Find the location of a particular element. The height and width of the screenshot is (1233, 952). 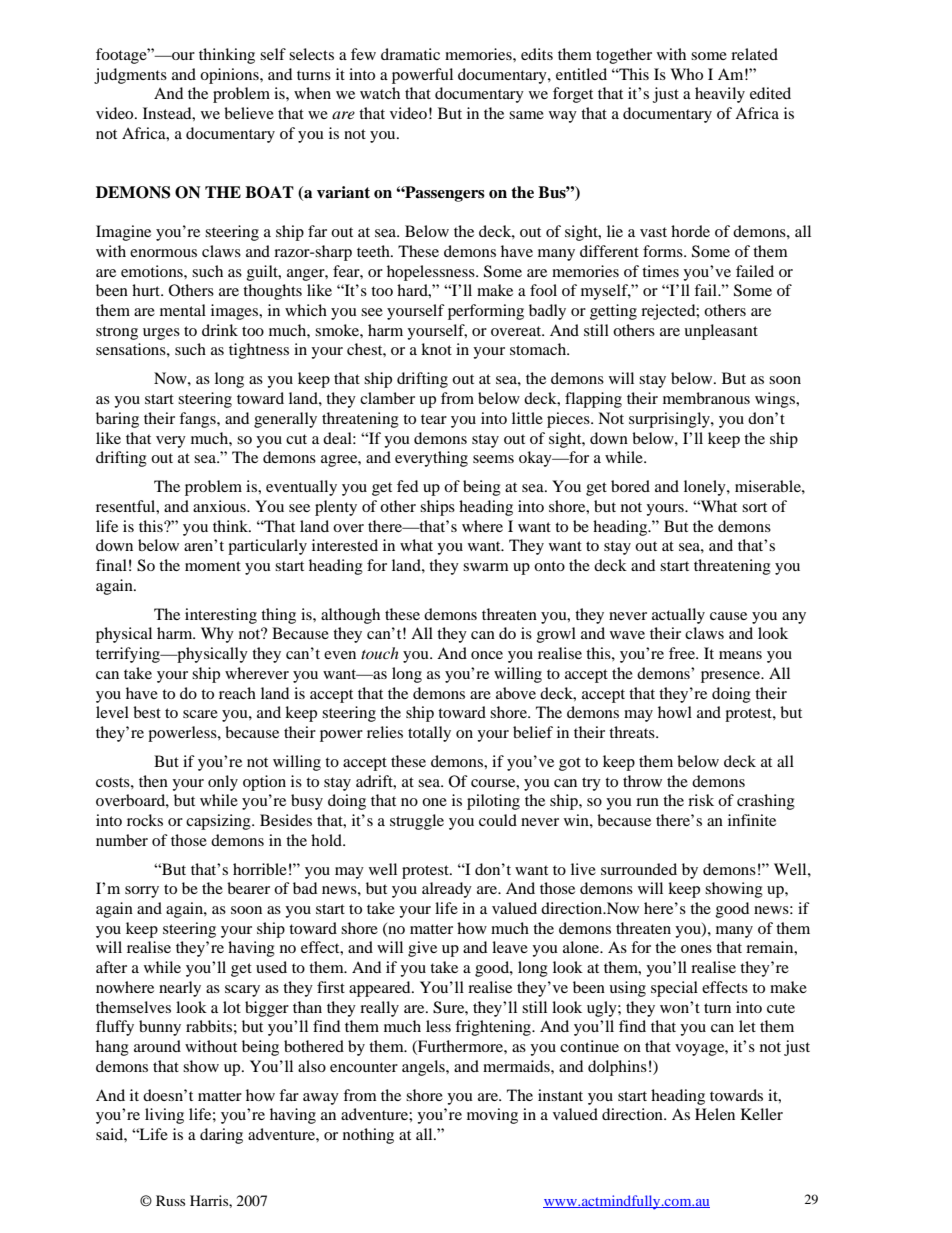

give is located at coordinates (422, 949).
